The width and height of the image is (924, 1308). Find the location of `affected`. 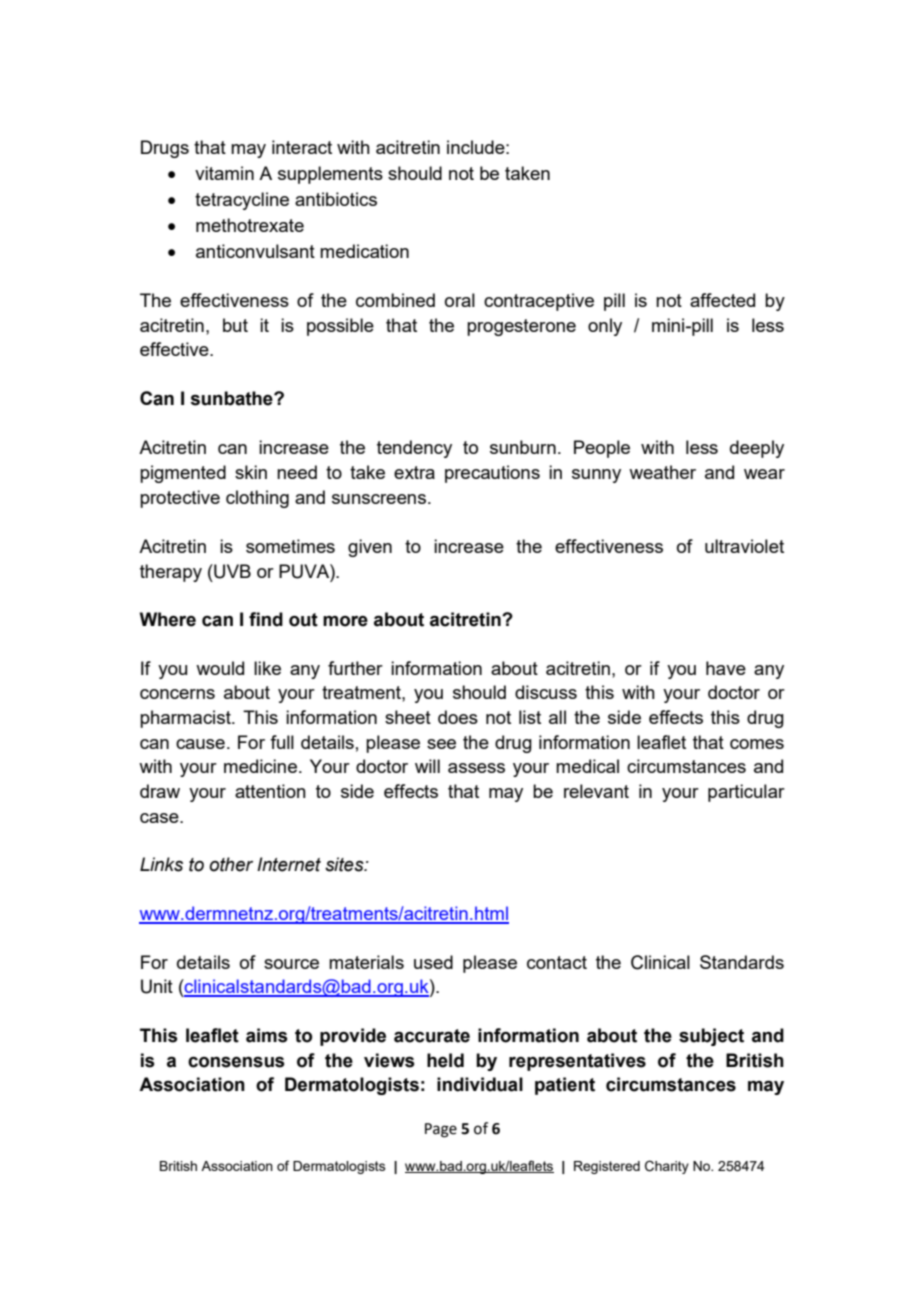

affected is located at coordinates (722, 300).
